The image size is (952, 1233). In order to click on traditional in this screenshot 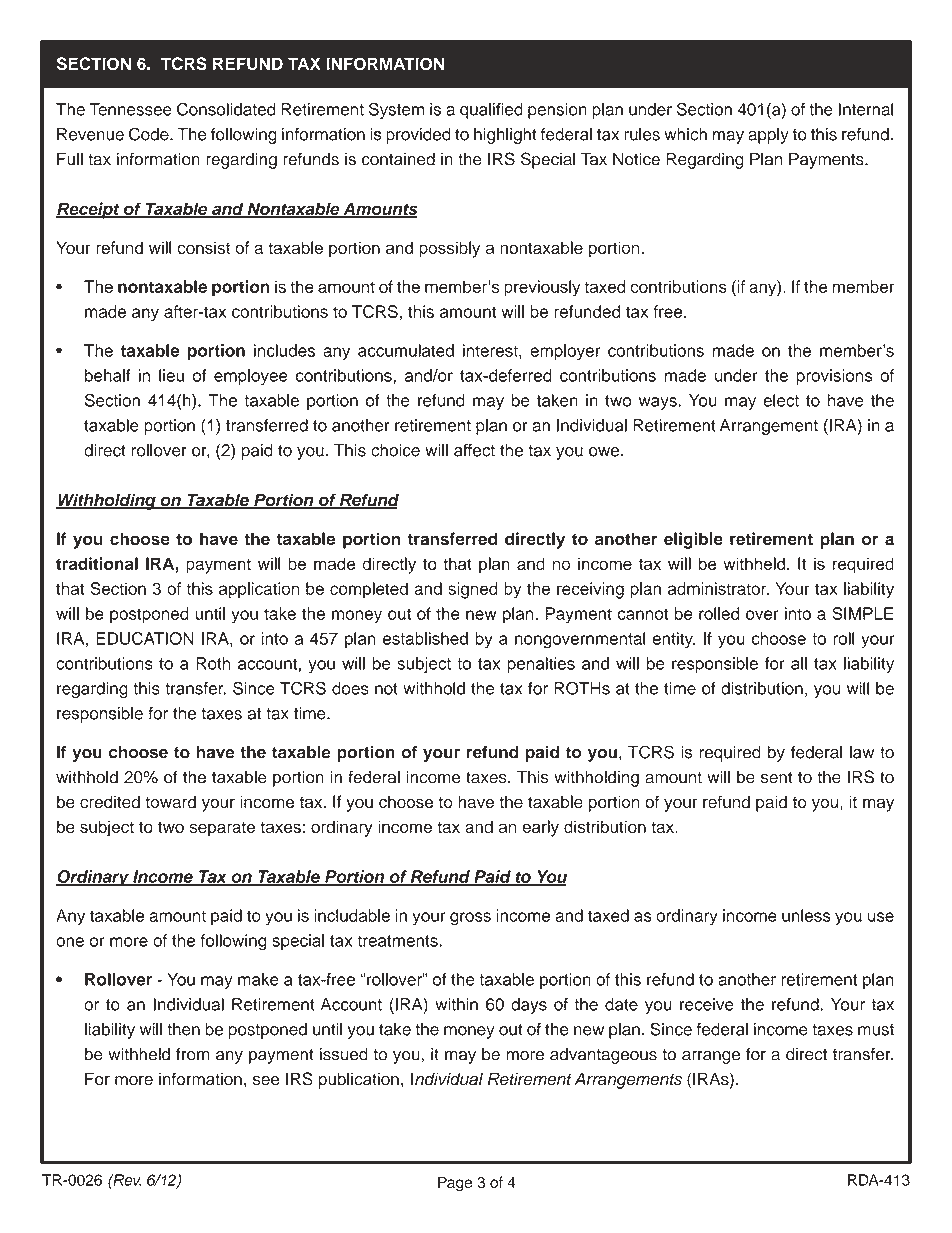, I will do `click(97, 563)`.
